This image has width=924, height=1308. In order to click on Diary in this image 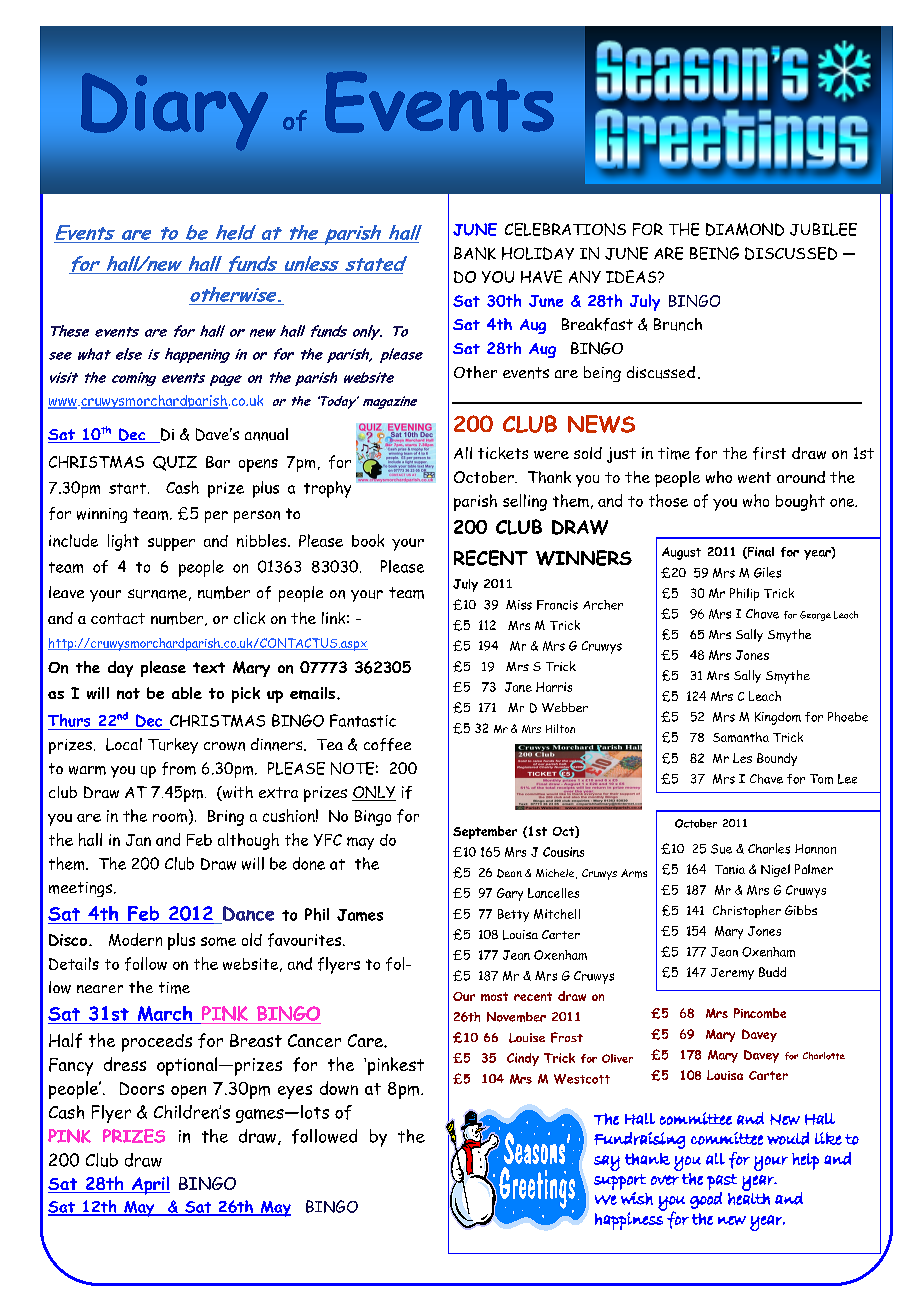, I will do `click(174, 112)`.
